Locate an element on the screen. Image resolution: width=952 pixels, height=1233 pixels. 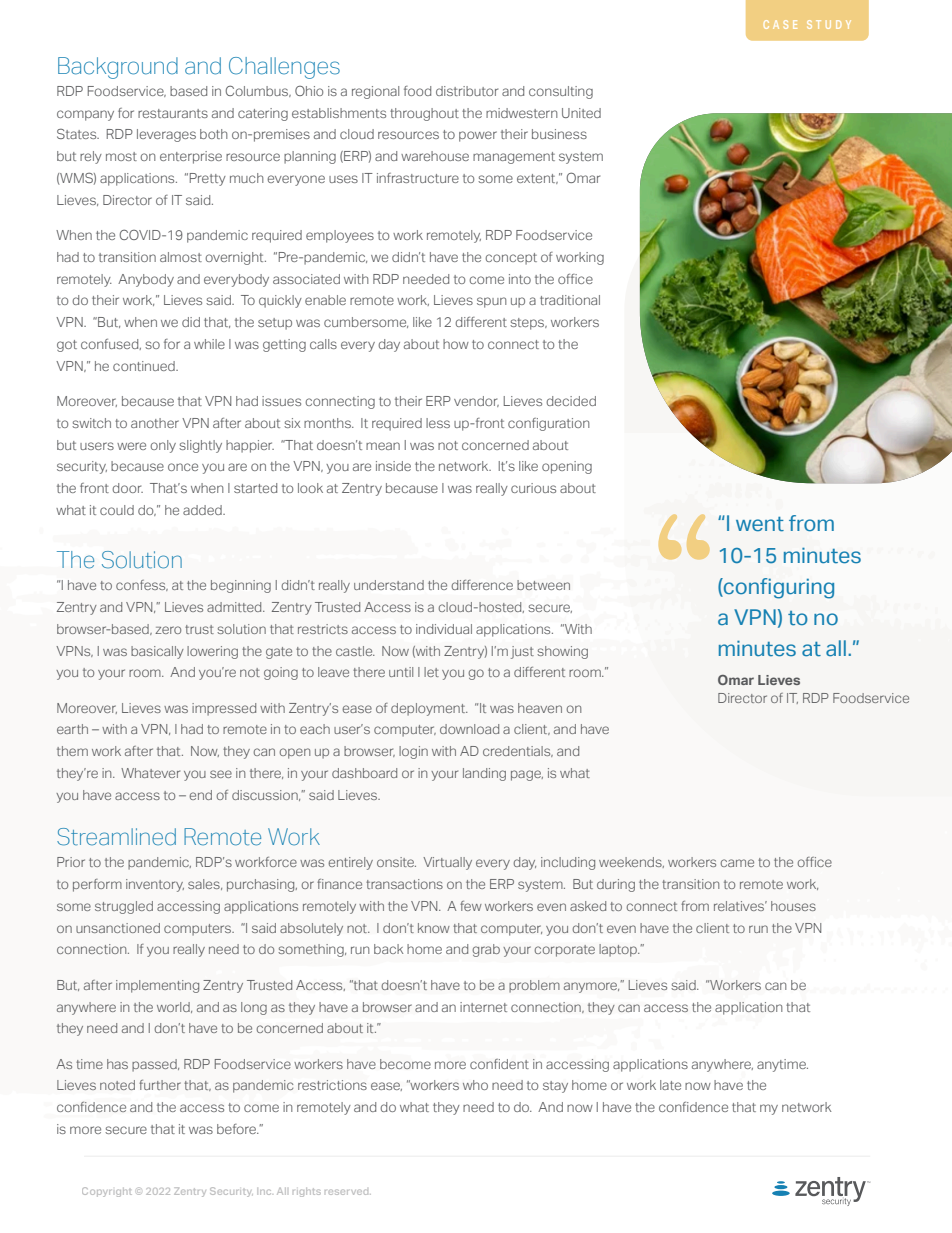
Copyright is located at coordinates (107, 1192).
